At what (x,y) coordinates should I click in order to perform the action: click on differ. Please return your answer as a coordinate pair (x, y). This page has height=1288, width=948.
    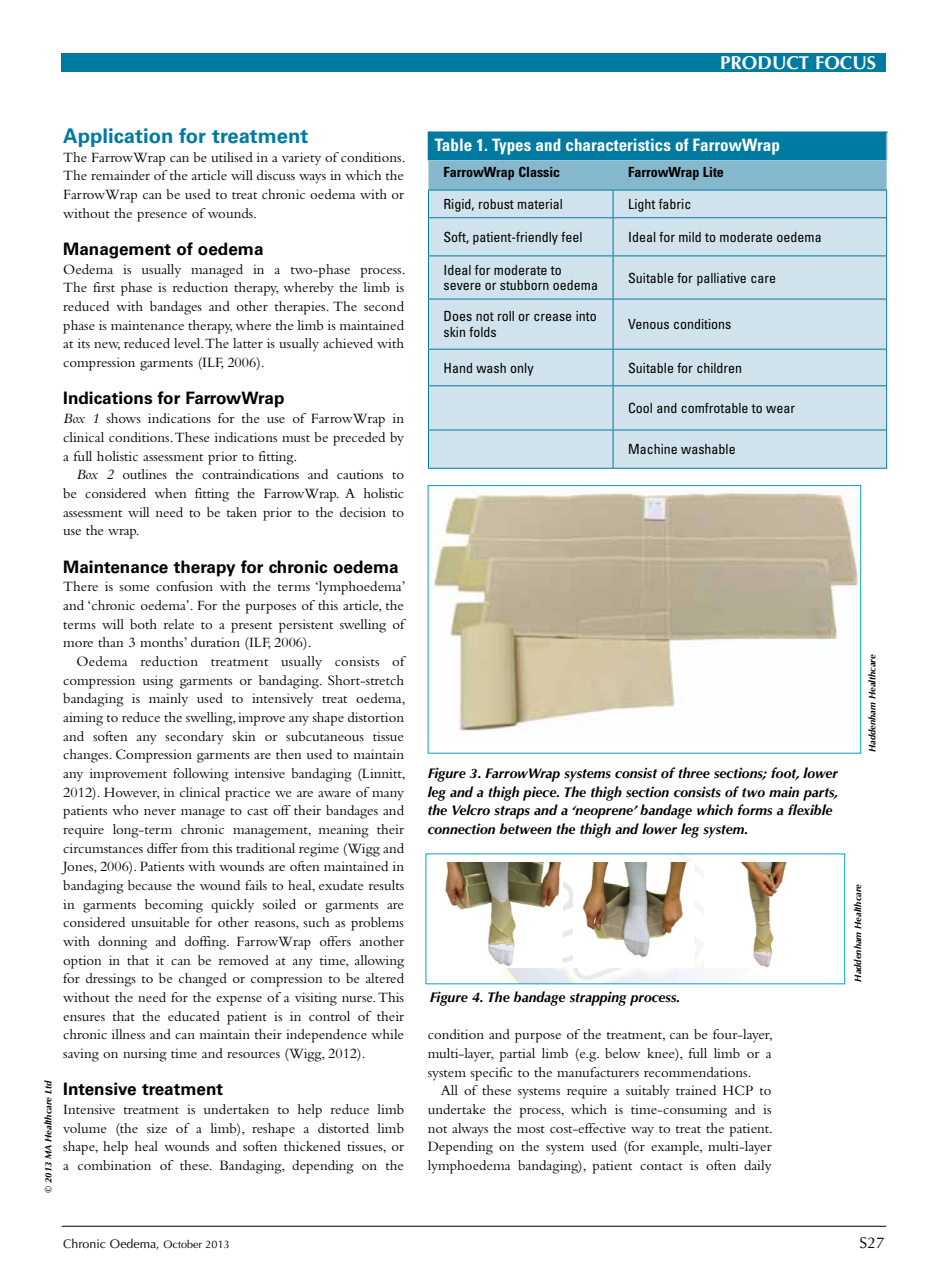
    Looking at the image, I should click on (162, 848).
